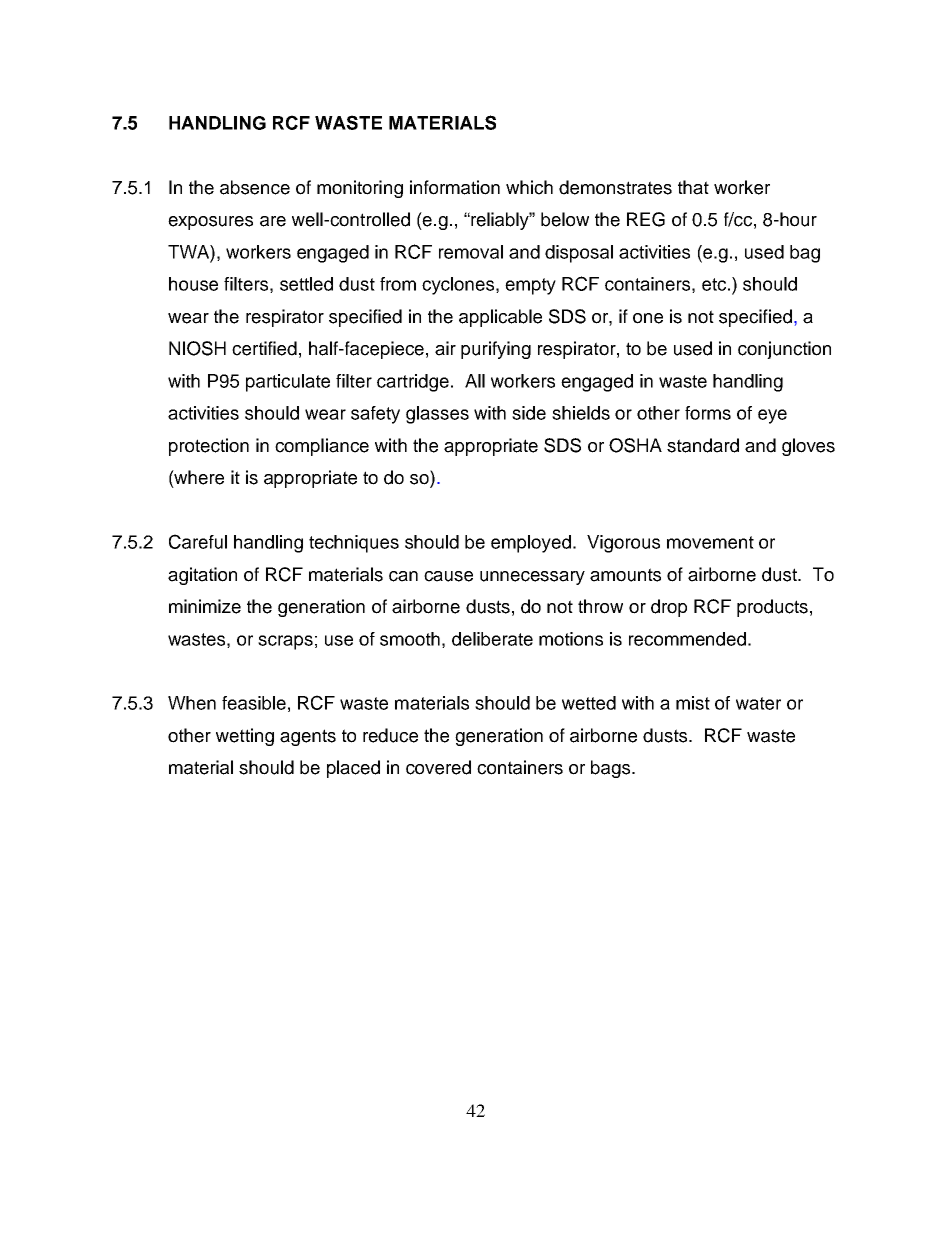 The image size is (952, 1233). Describe the element at coordinates (784, 350) in the screenshot. I see `conjunction` at that location.
